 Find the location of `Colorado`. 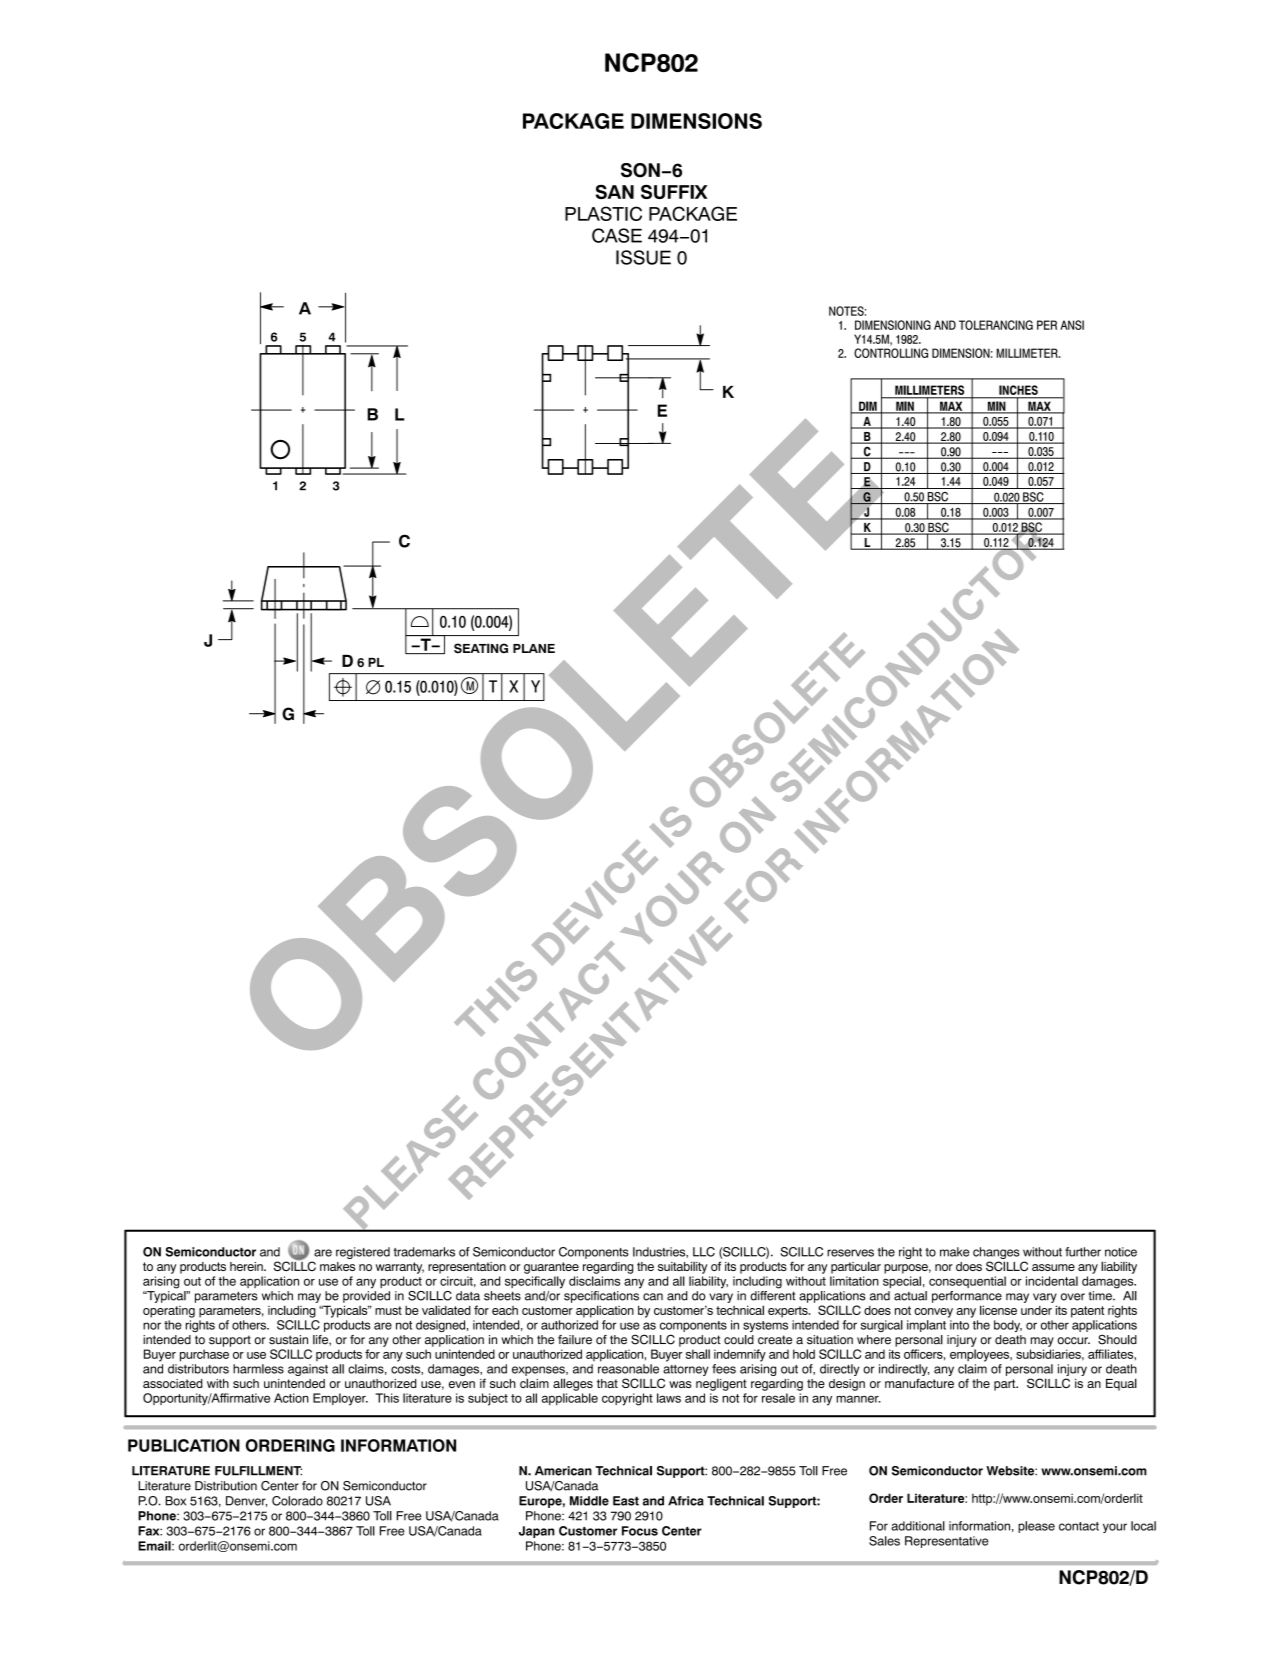

Colorado is located at coordinates (297, 1501).
